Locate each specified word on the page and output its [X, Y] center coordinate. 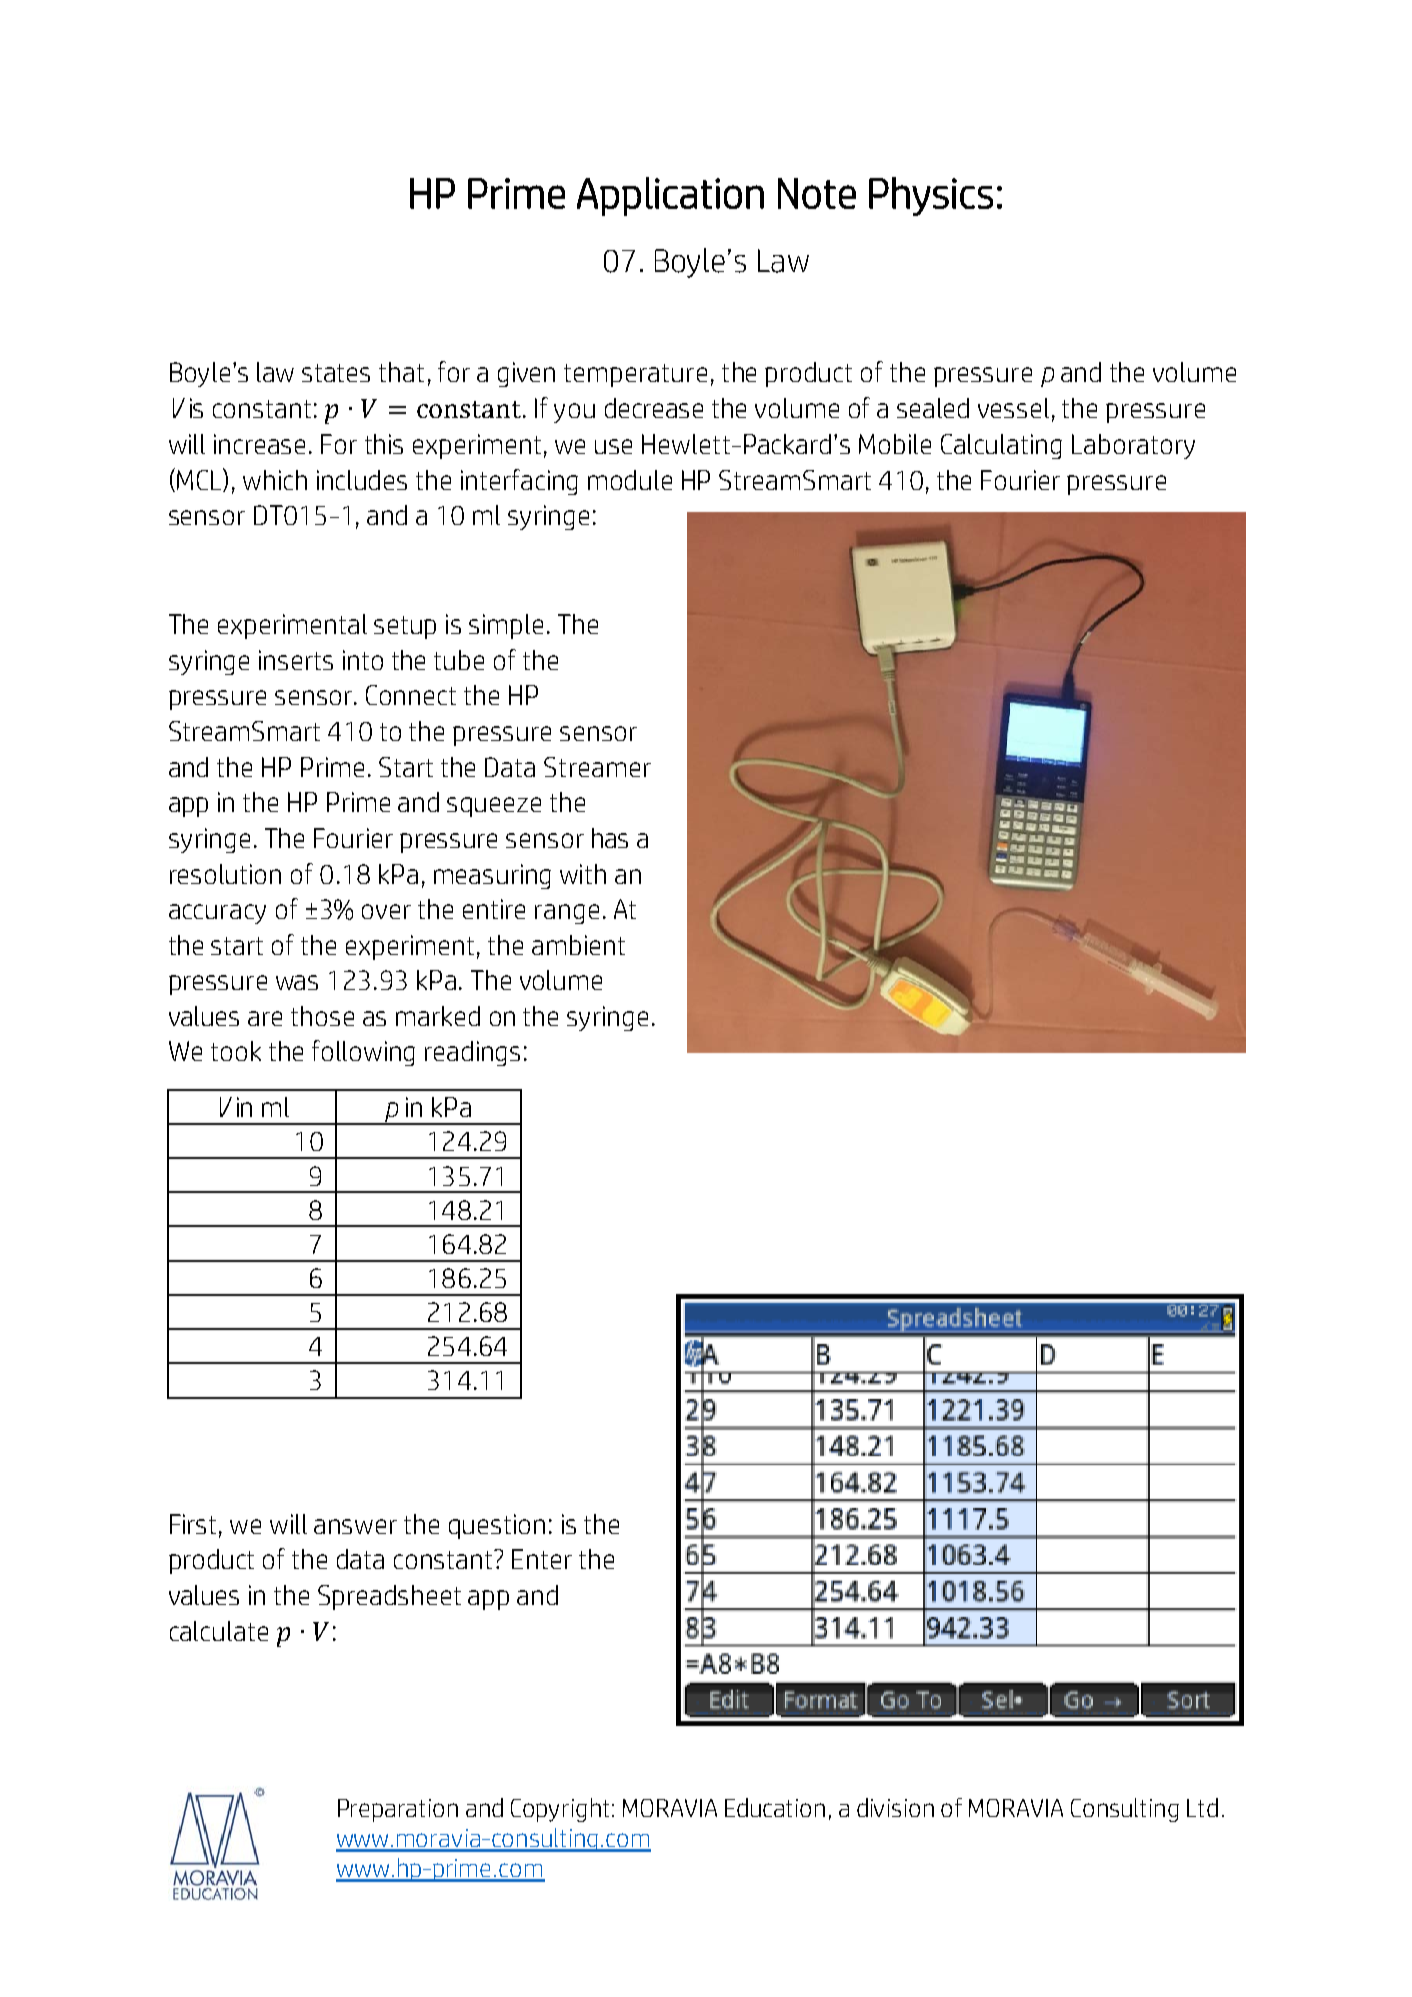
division [895, 1807]
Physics [931, 196]
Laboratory [1133, 446]
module [630, 480]
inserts [296, 660]
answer [355, 1526]
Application [670, 196]
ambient [578, 945]
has [610, 838]
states [336, 373]
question [497, 1526]
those [322, 1016]
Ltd [1202, 1807]
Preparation [398, 1810]
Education [775, 1807]
